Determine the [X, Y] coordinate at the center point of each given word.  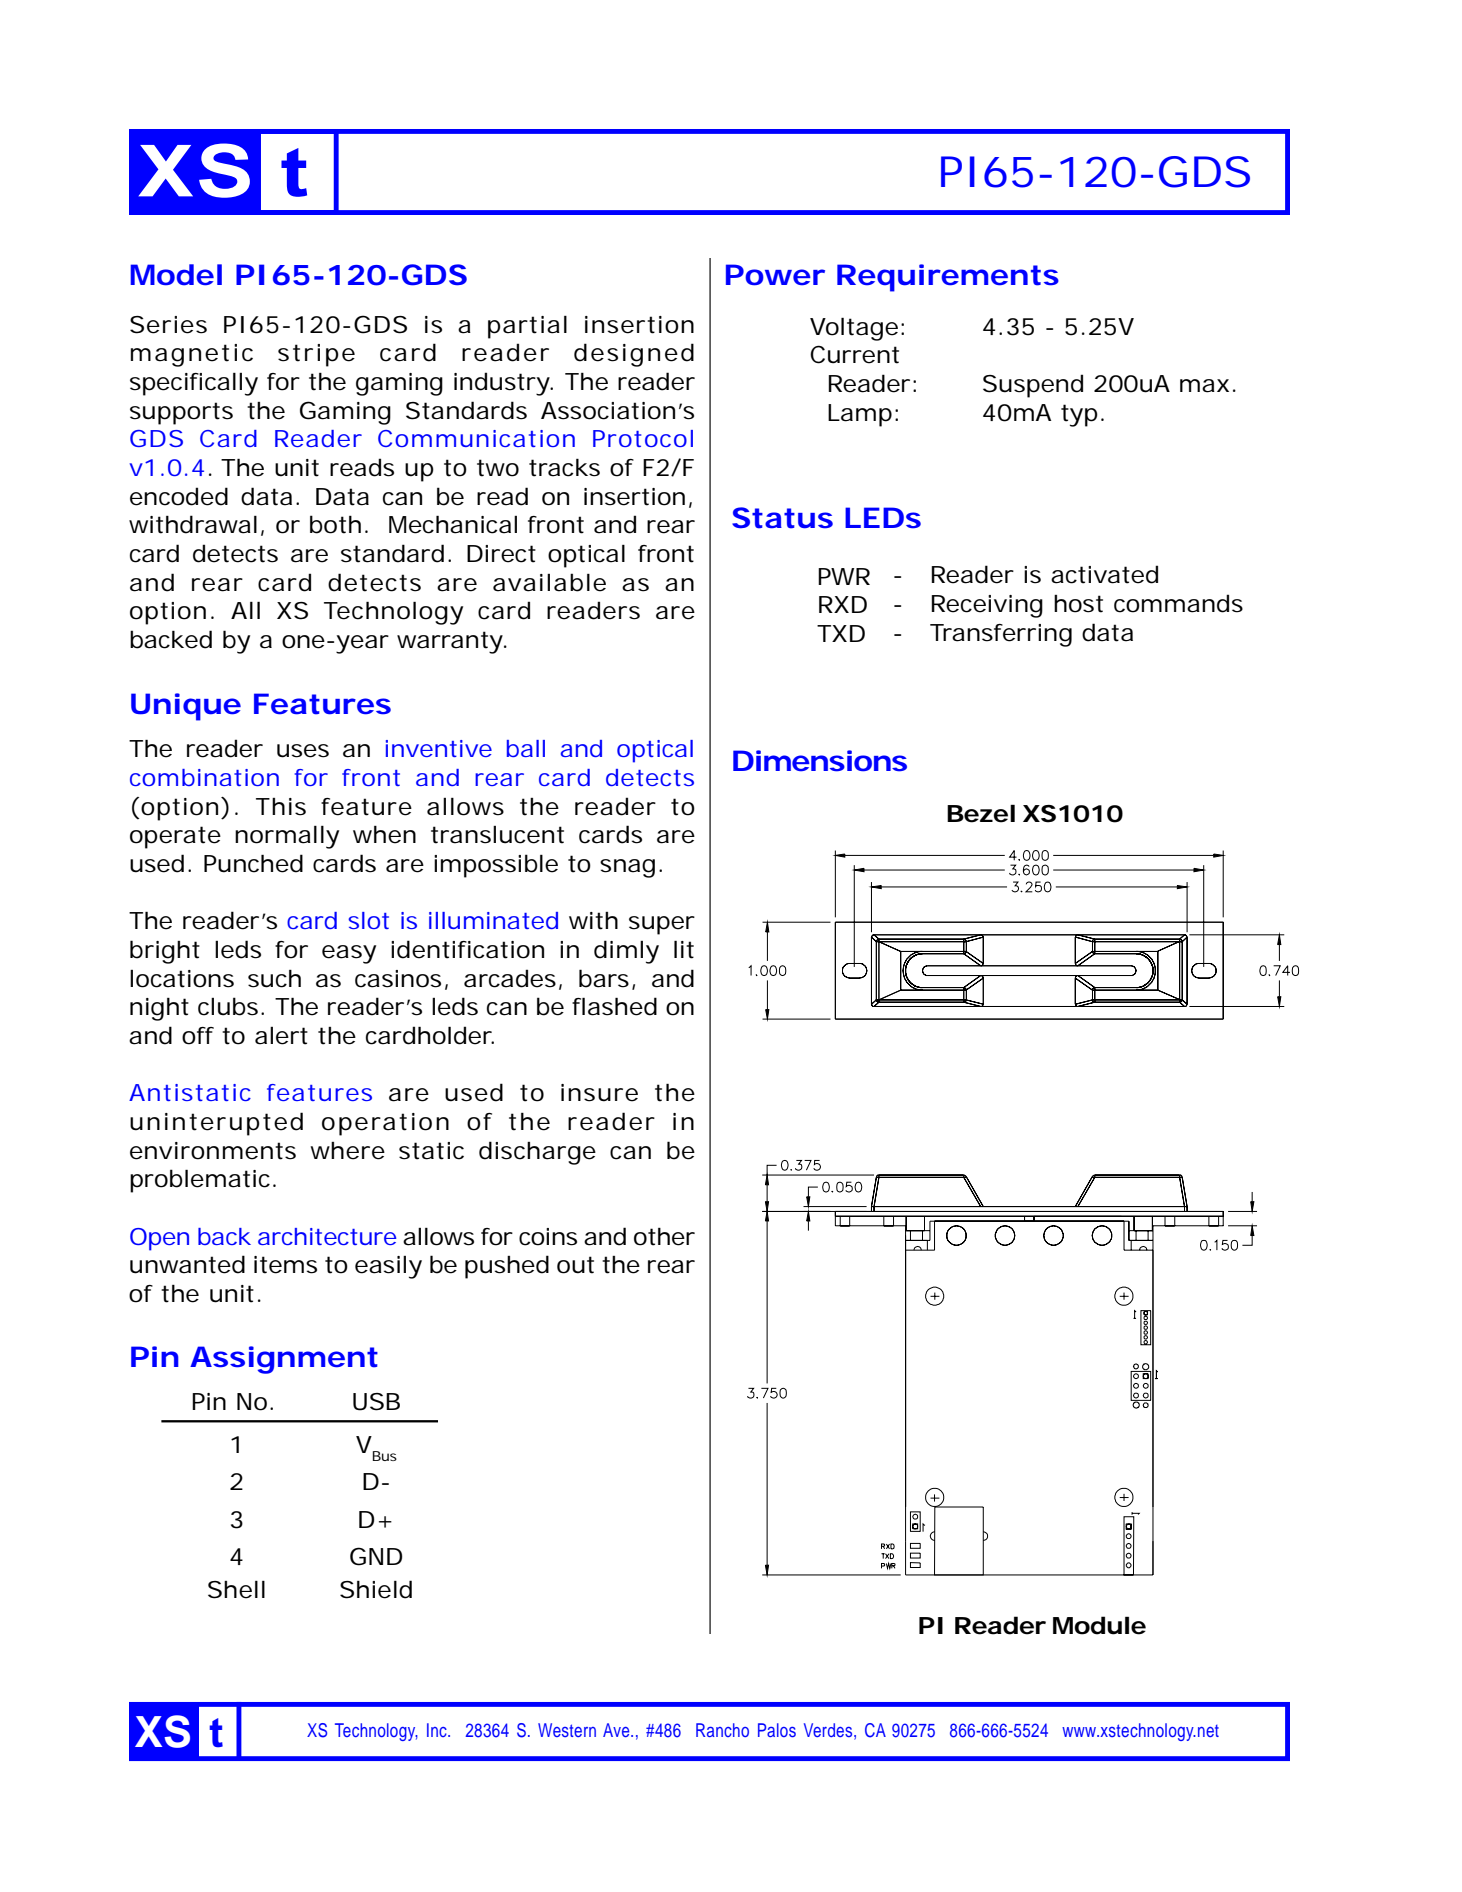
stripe [316, 355]
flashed [614, 1006]
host [1078, 604]
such [274, 979]
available [549, 582]
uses [303, 751]
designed [634, 355]
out [575, 1265]
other [664, 1237]
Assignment [284, 1360]
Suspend [1033, 386]
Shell [236, 1589]
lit [684, 949]
